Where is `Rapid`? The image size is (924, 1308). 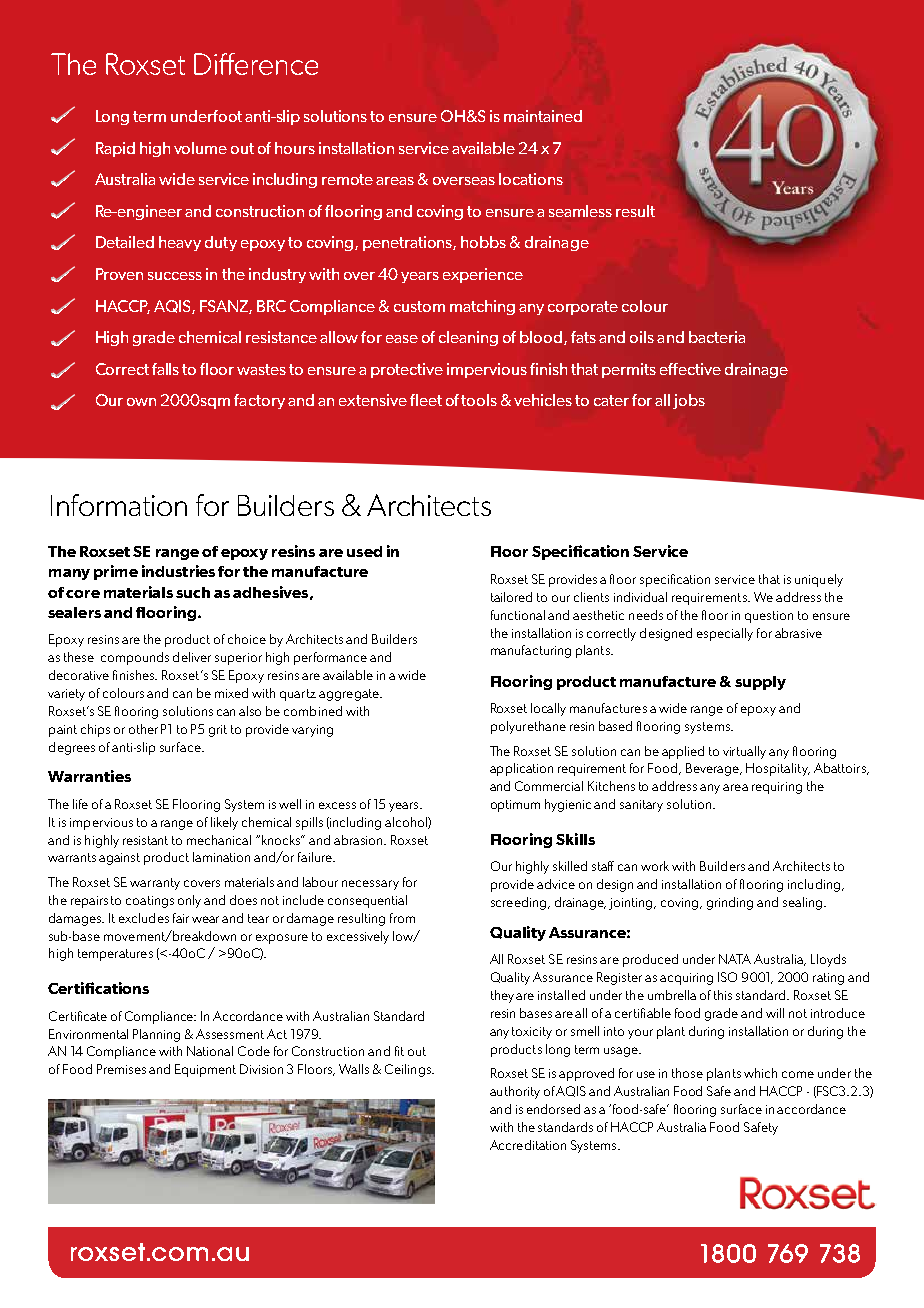 Rapid is located at coordinates (115, 149).
